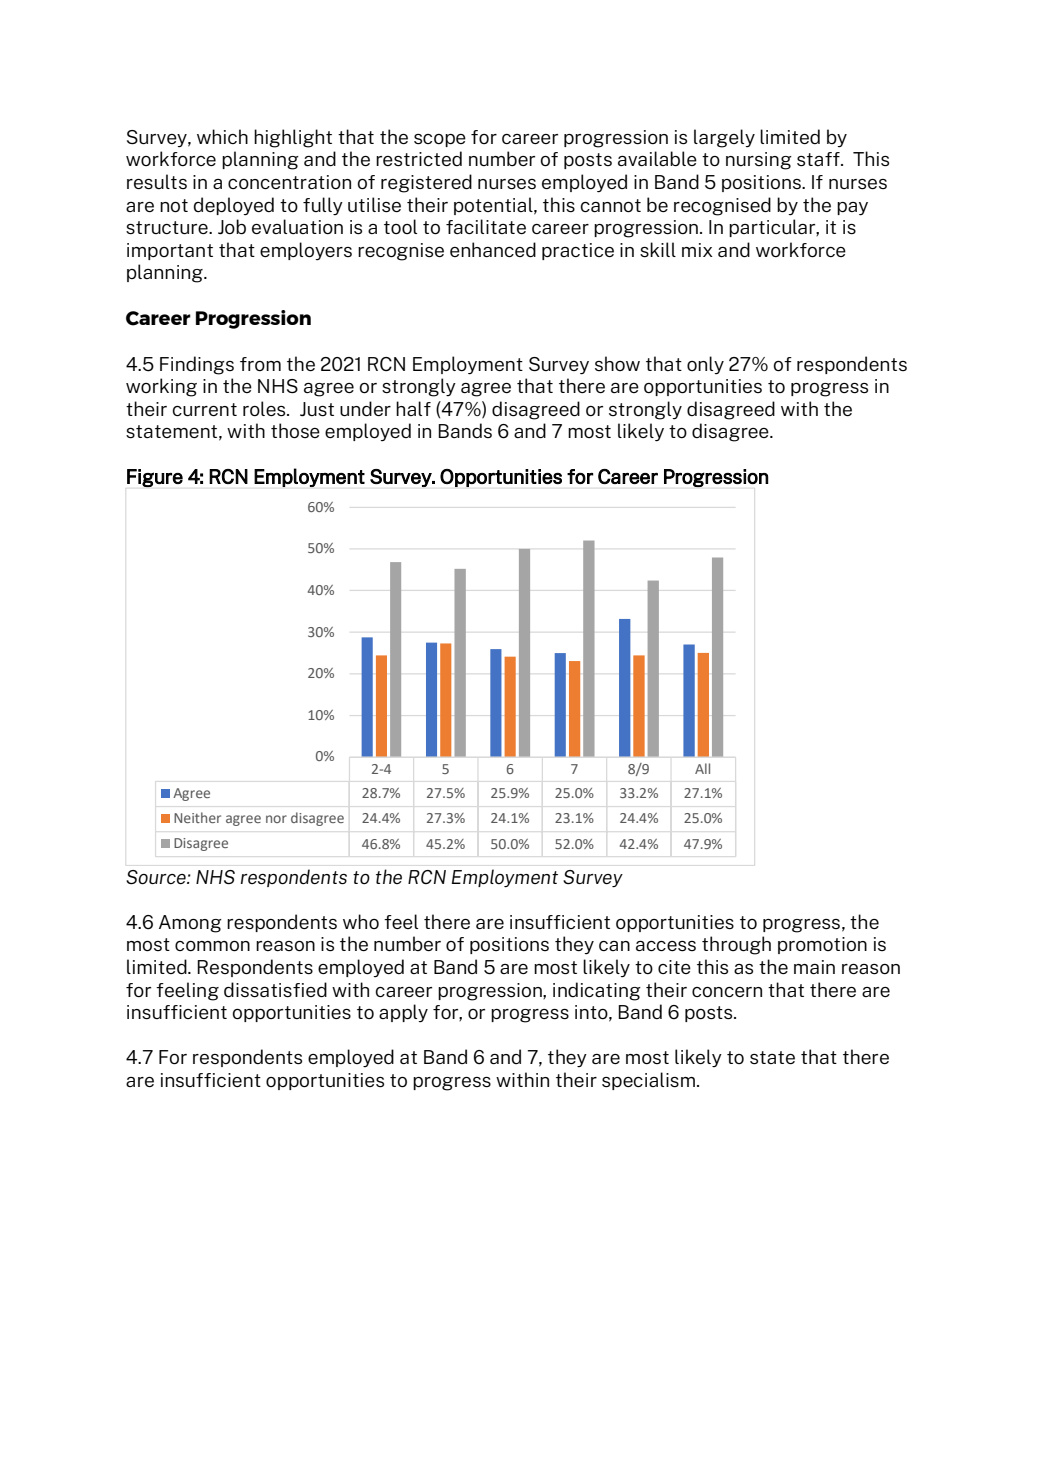 This screenshot has width=1040, height=1471. Describe the element at coordinates (275, 989) in the screenshot. I see `dissatisfied` at that location.
